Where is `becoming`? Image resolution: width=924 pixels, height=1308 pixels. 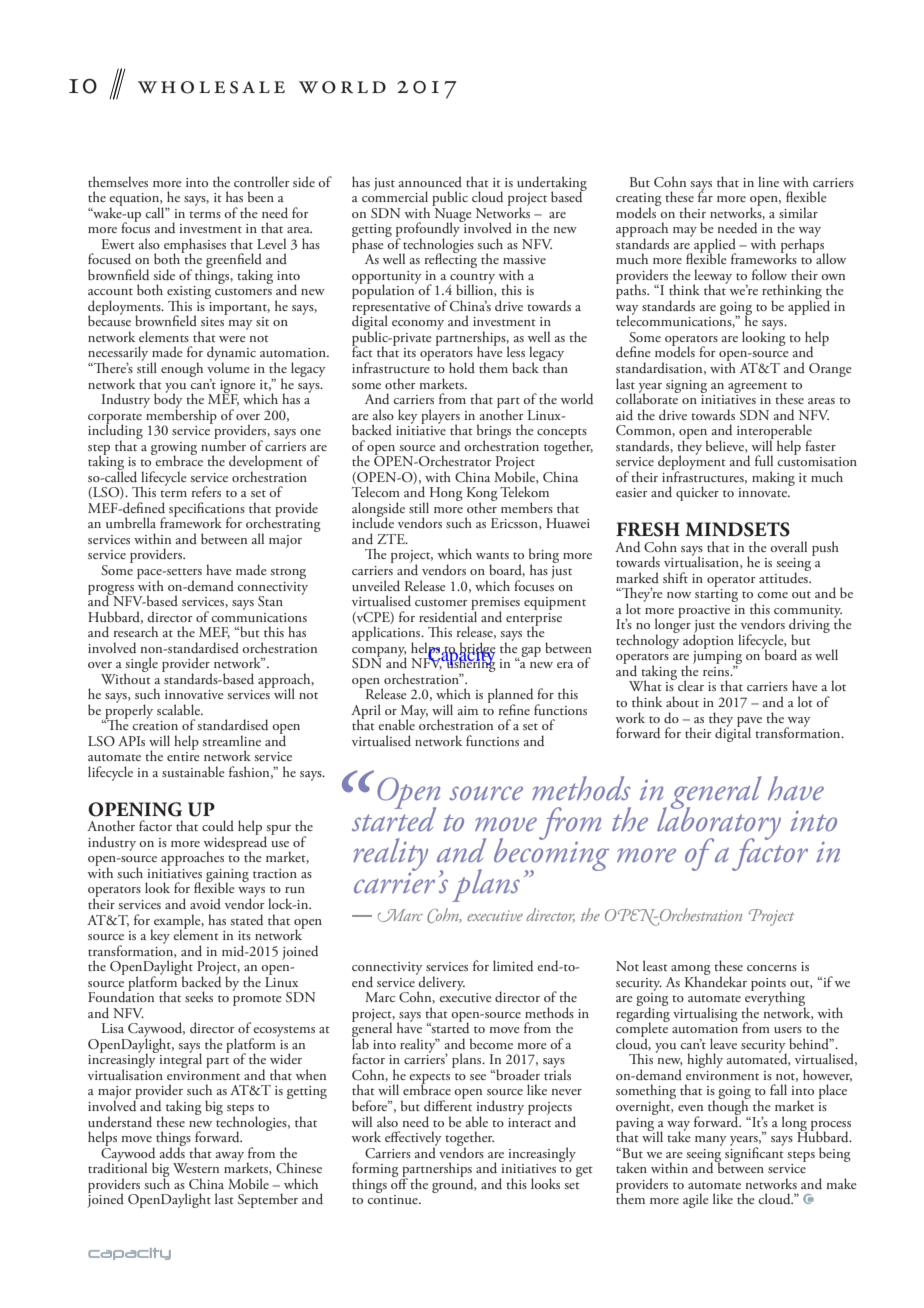 becoming is located at coordinates (551, 854).
